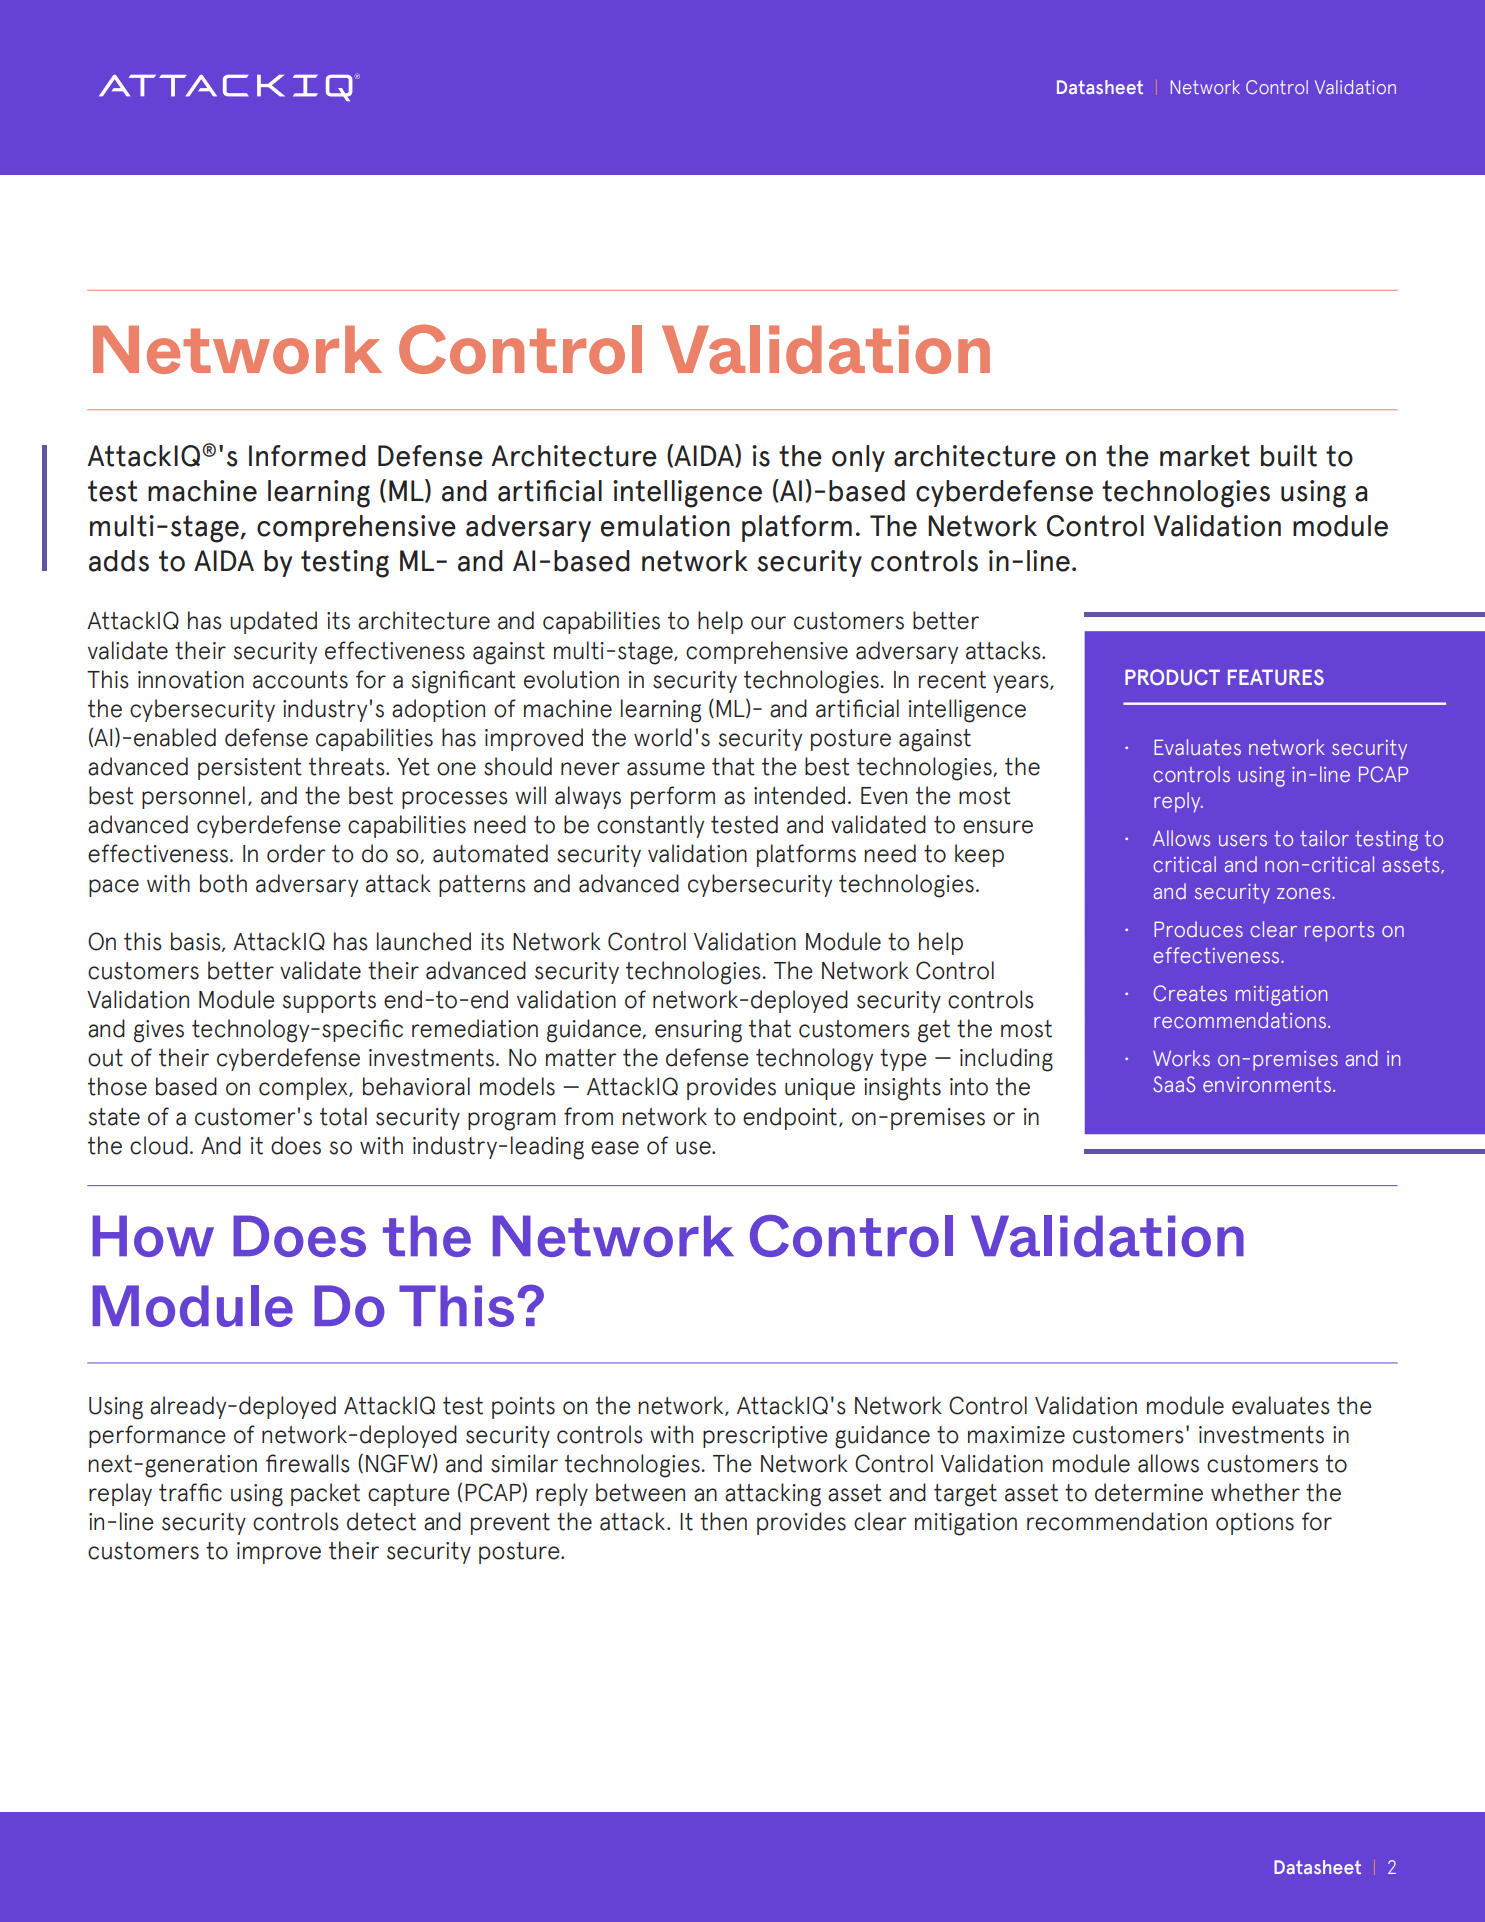  I want to click on Informed, so click(307, 456).
